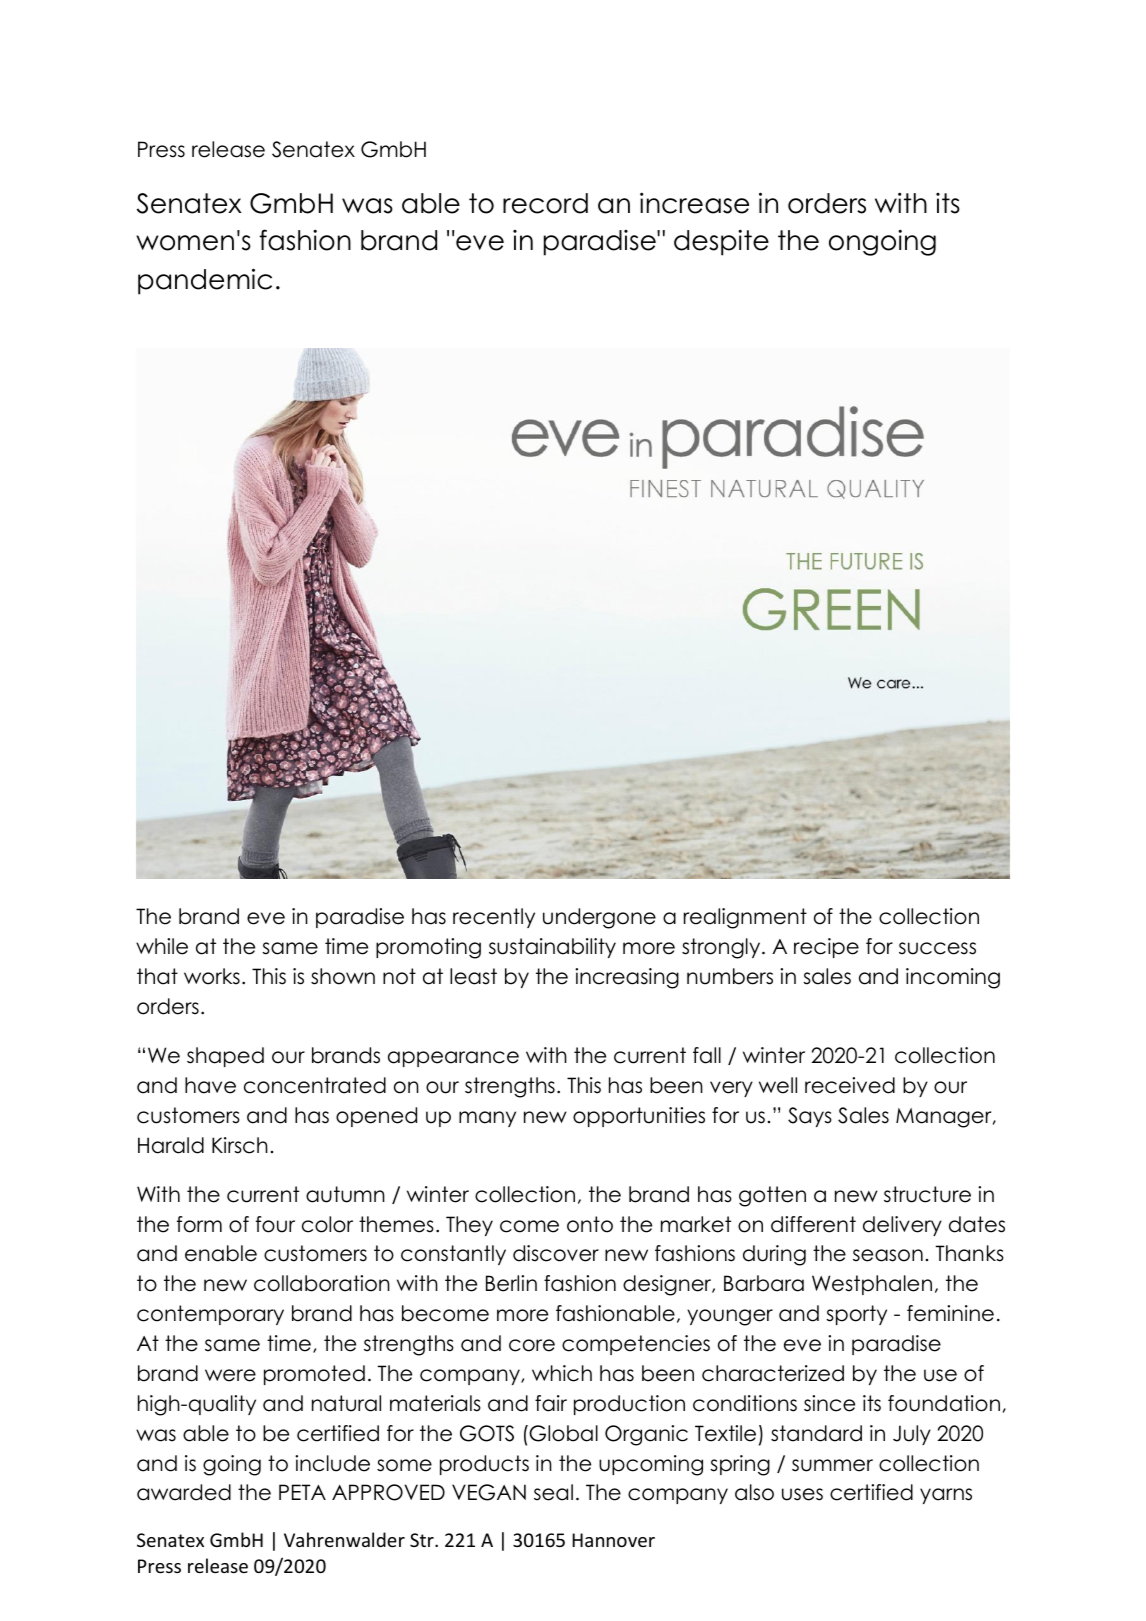 The image size is (1146, 1621). Describe the element at coordinates (599, 918) in the screenshot. I see `undergone` at that location.
